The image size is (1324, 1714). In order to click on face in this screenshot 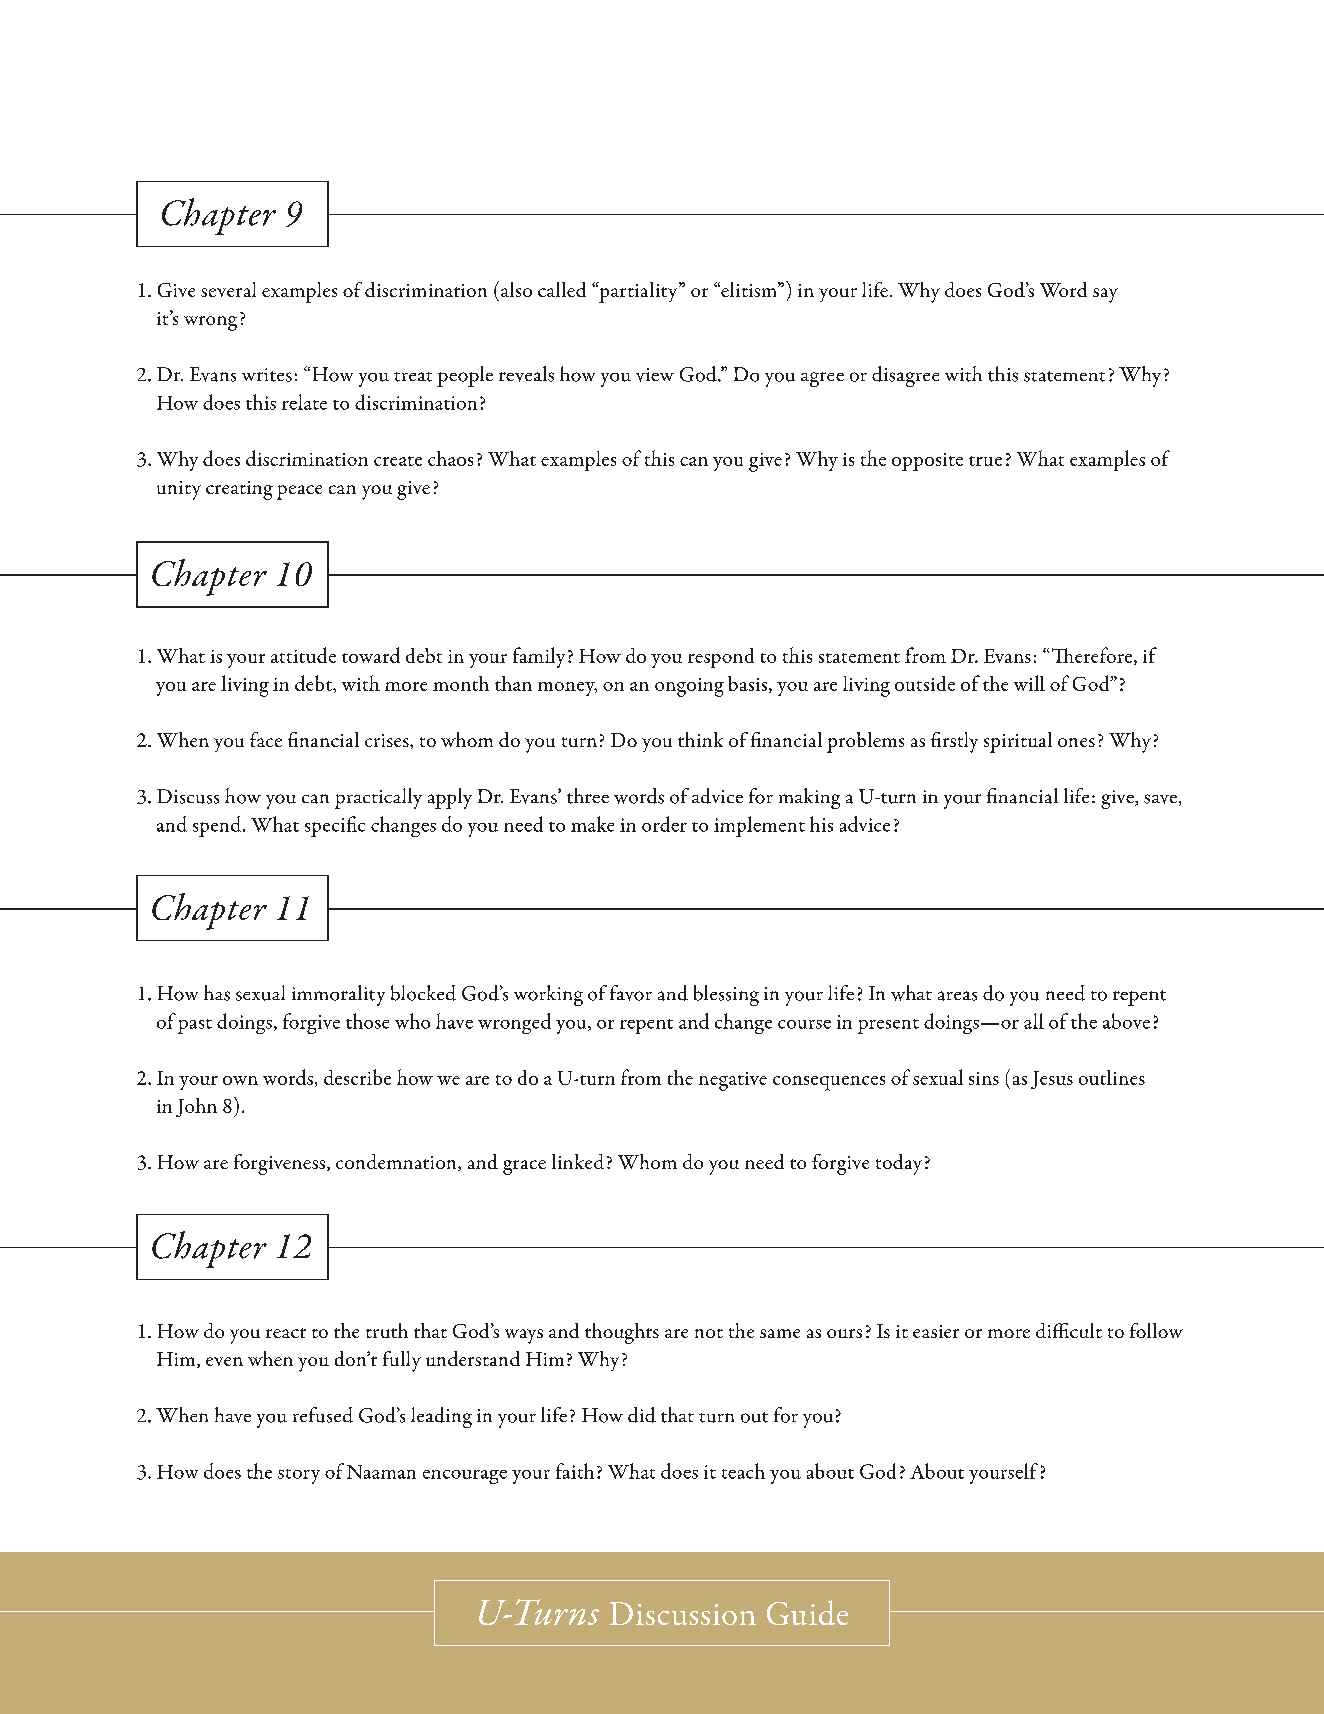, I will do `click(266, 739)`.
